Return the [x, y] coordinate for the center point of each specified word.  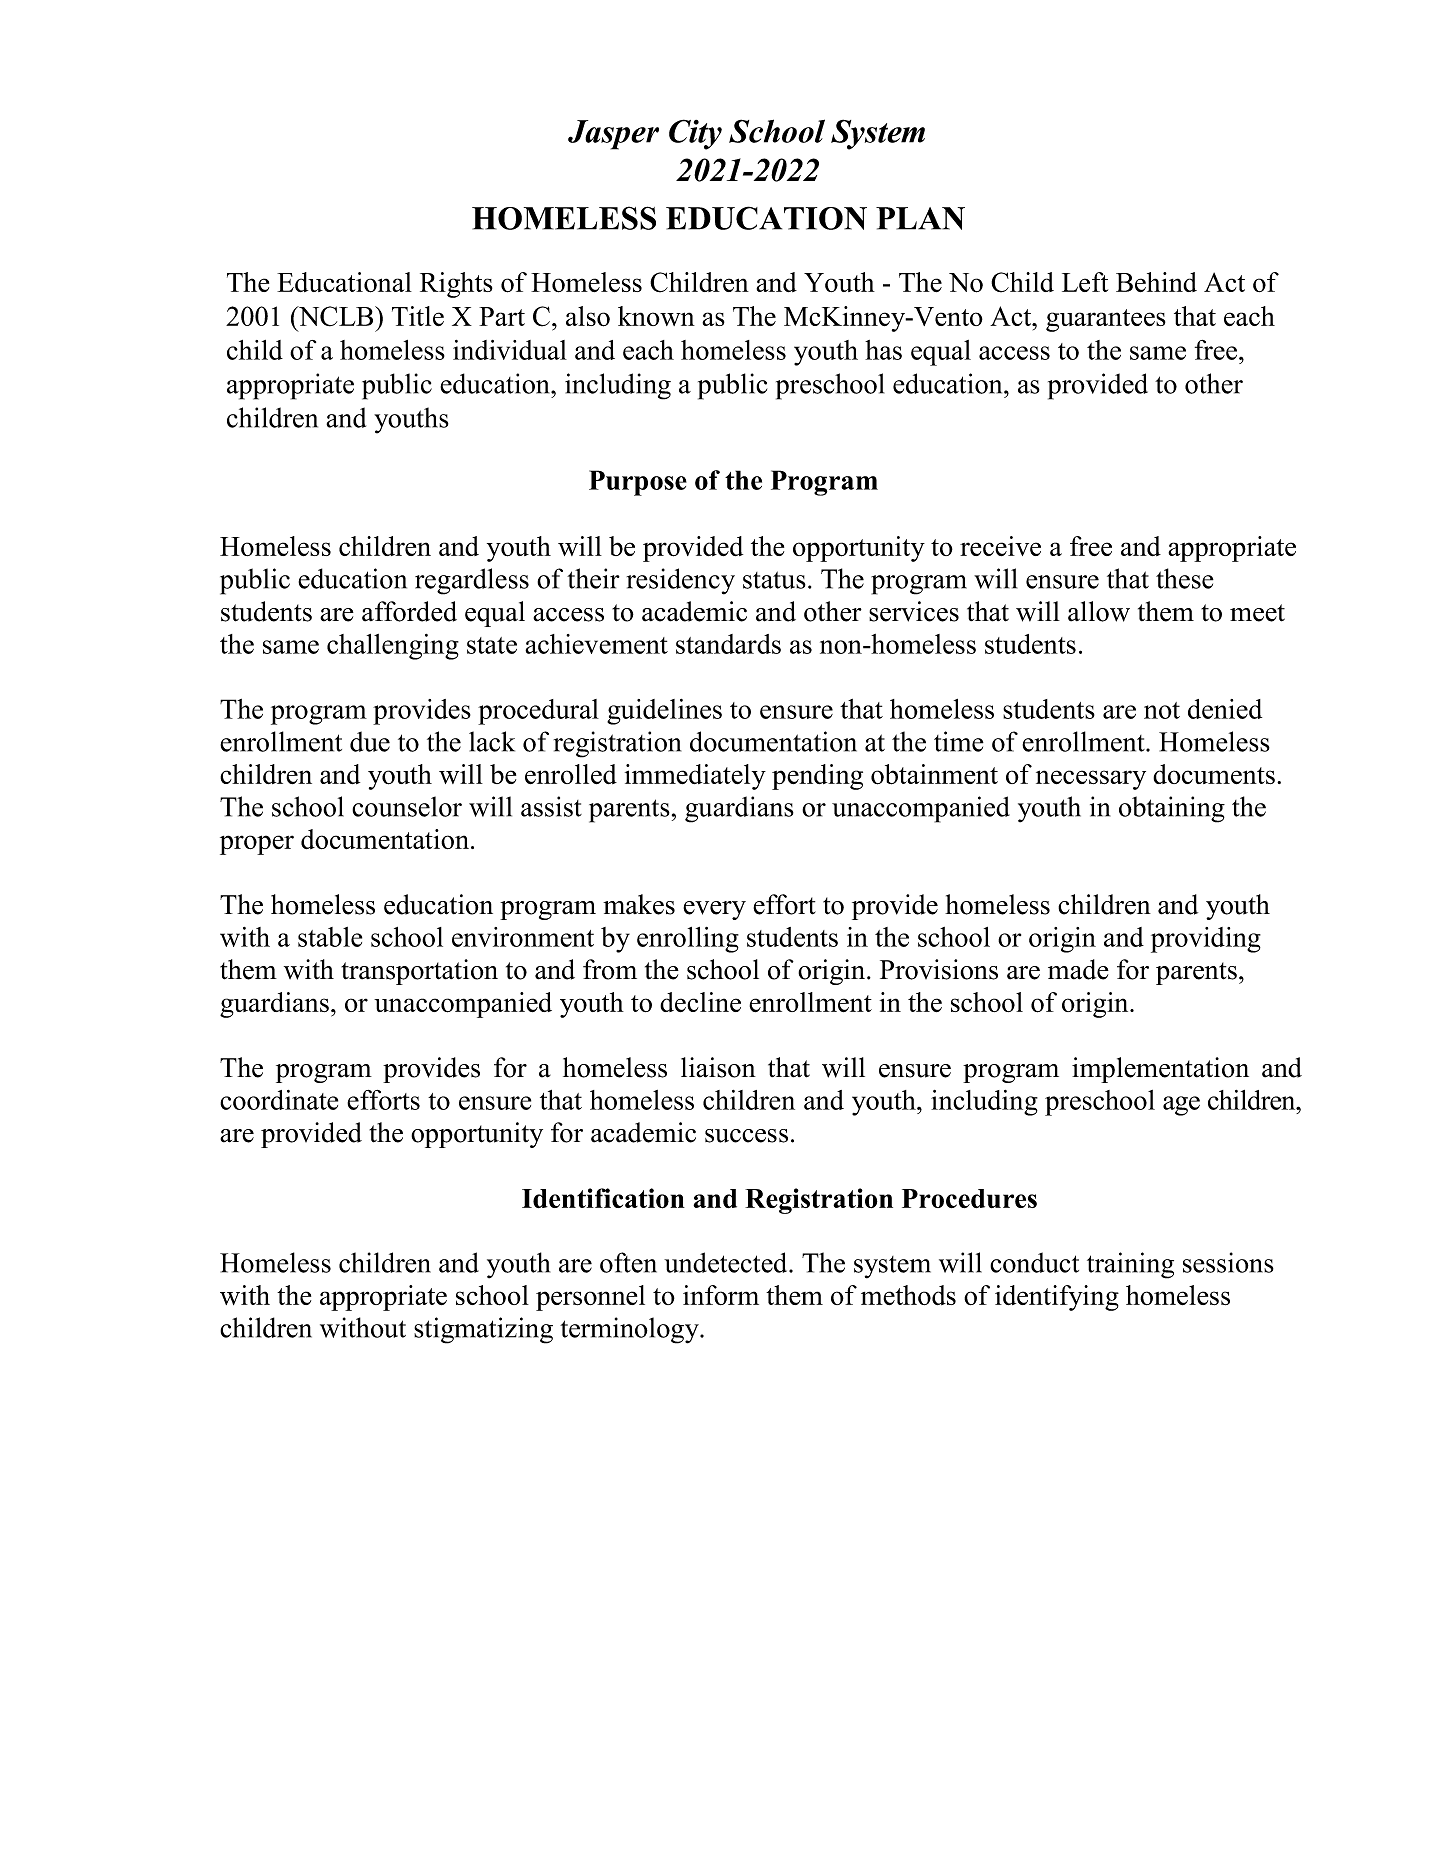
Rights [456, 285]
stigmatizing [483, 1330]
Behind [1156, 282]
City [695, 134]
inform [721, 1295]
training [1130, 1265]
